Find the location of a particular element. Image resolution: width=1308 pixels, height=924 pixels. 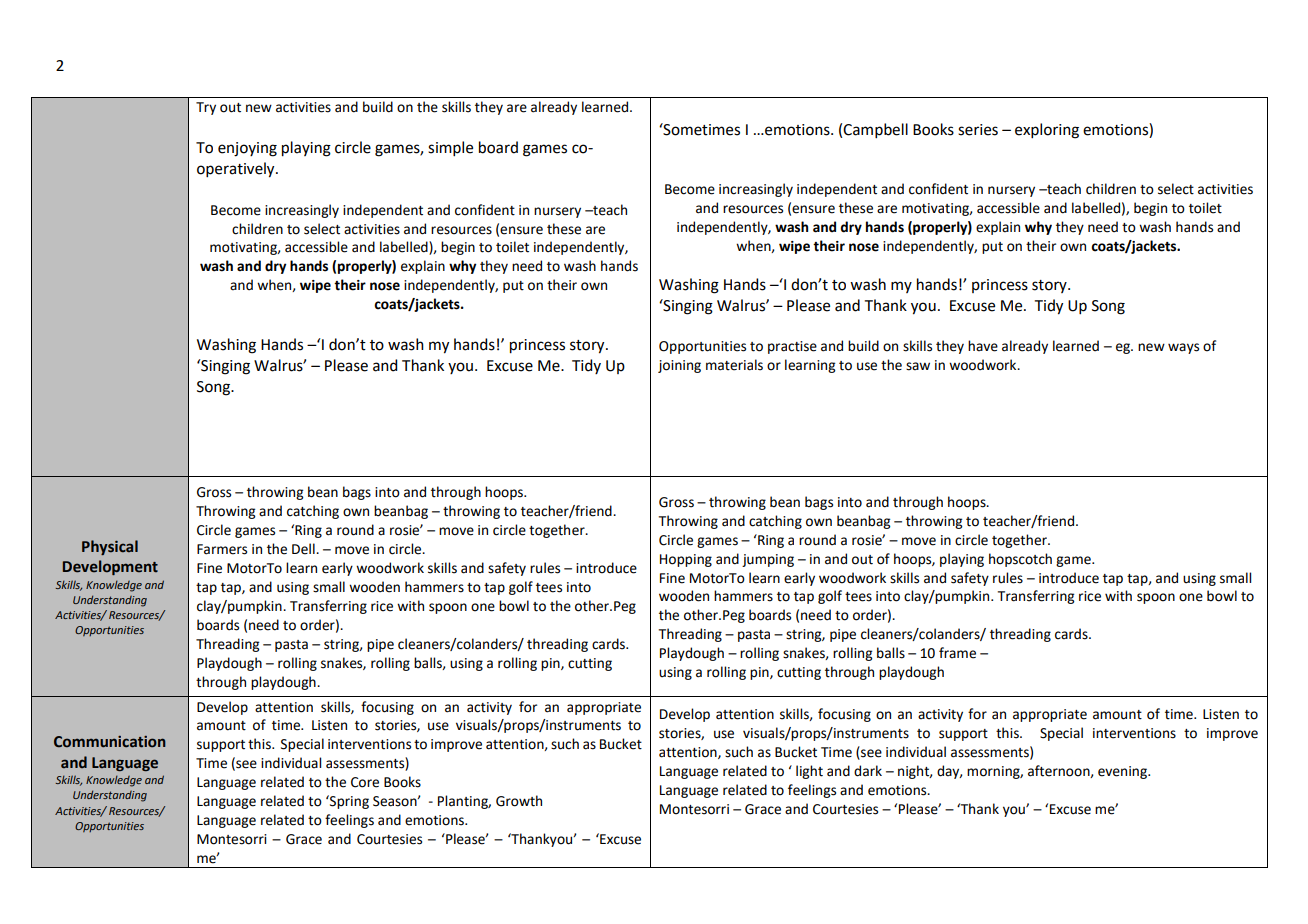

materials is located at coordinates (734, 365).
